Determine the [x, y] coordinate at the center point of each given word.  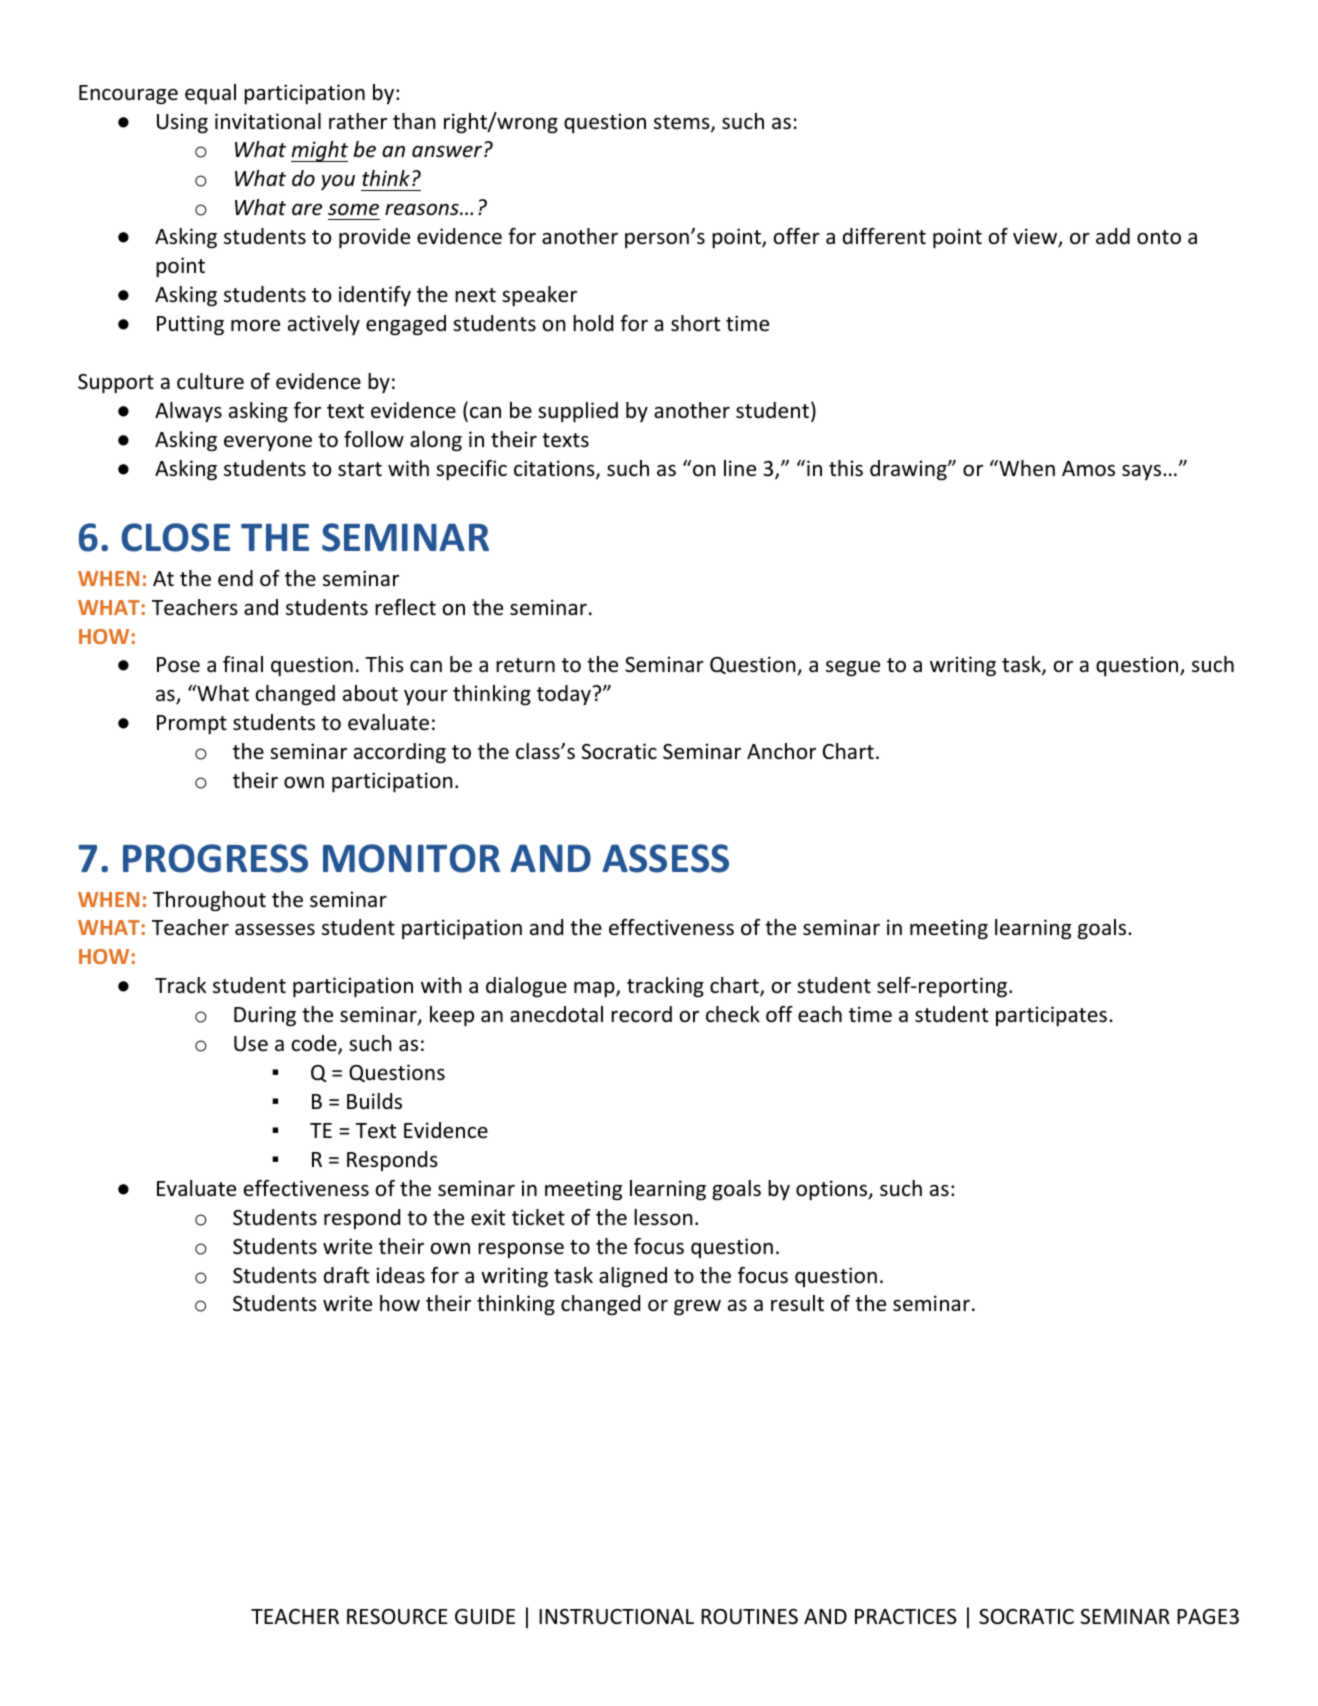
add [1113, 236]
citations [555, 469]
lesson [663, 1217]
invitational [268, 121]
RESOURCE [397, 1617]
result [797, 1303]
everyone [268, 443]
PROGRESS [215, 858]
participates [1051, 1016]
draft [346, 1275]
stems [683, 123]
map [595, 989]
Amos [1088, 469]
